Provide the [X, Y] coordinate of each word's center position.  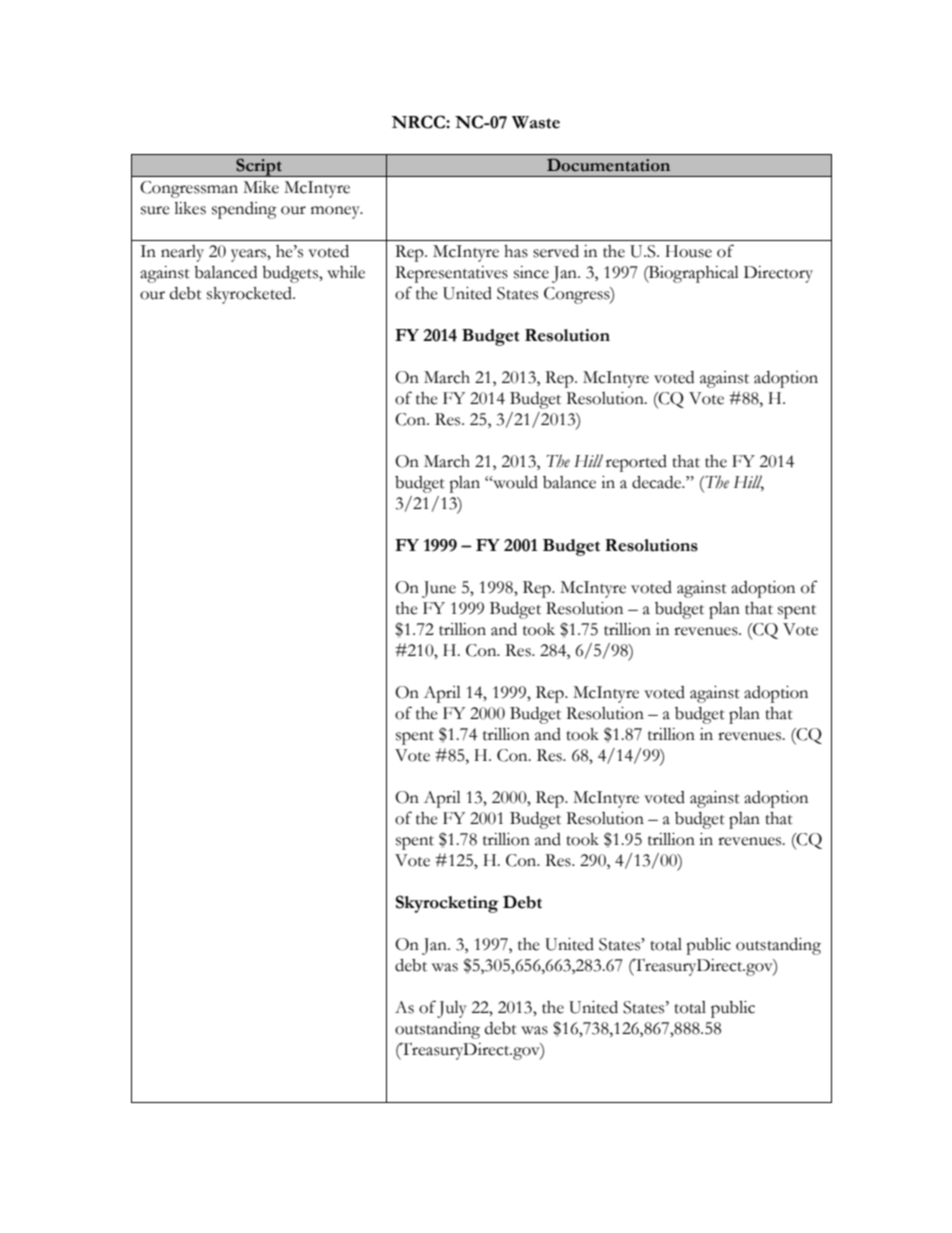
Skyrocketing [447, 904]
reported [636, 463]
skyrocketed [251, 295]
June [439, 589]
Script [259, 167]
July [452, 1009]
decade [658, 482]
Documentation [608, 165]
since [531, 272]
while [346, 272]
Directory [778, 274]
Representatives [451, 274]
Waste [536, 122]
